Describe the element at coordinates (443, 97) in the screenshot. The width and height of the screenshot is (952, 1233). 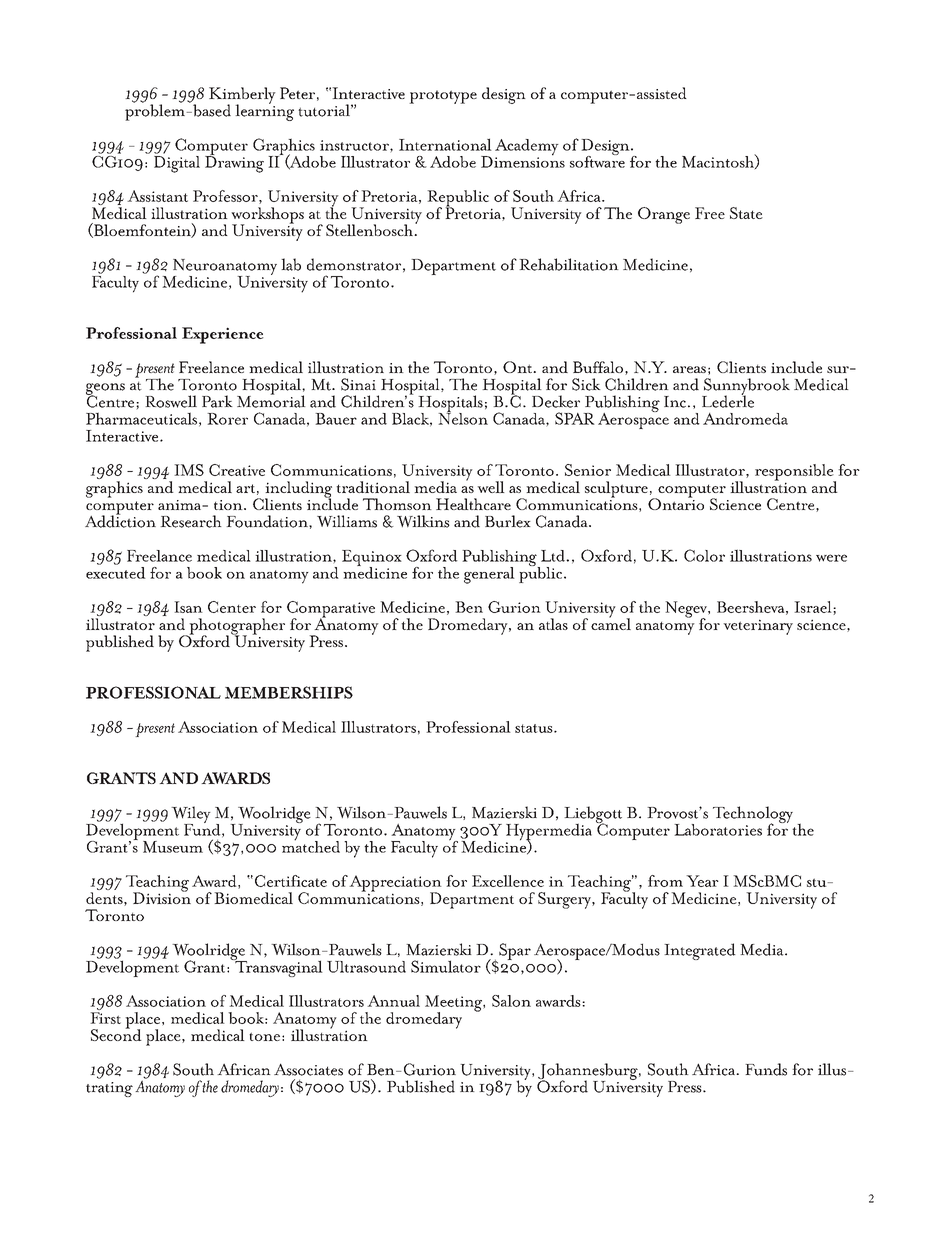
I see `prototype` at that location.
